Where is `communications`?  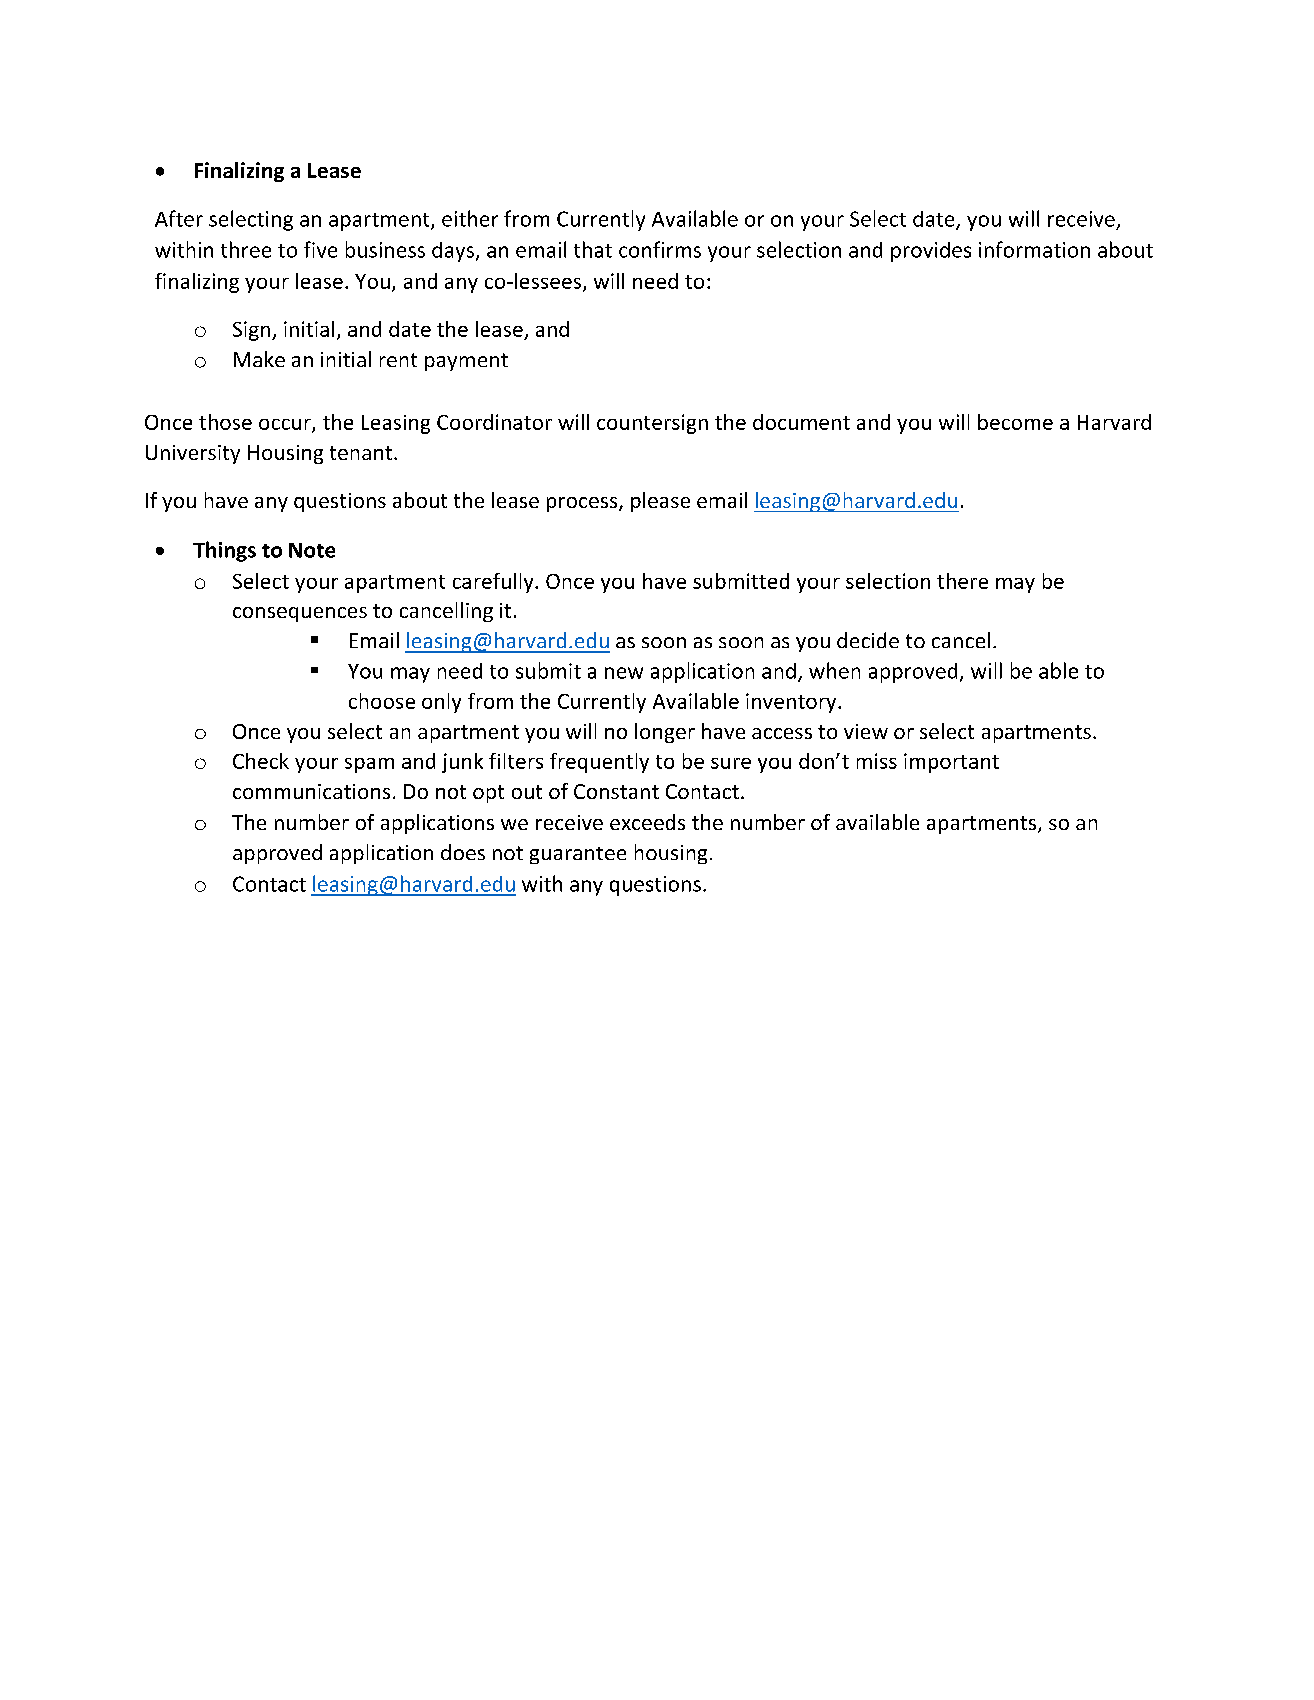
communications is located at coordinates (311, 791).
